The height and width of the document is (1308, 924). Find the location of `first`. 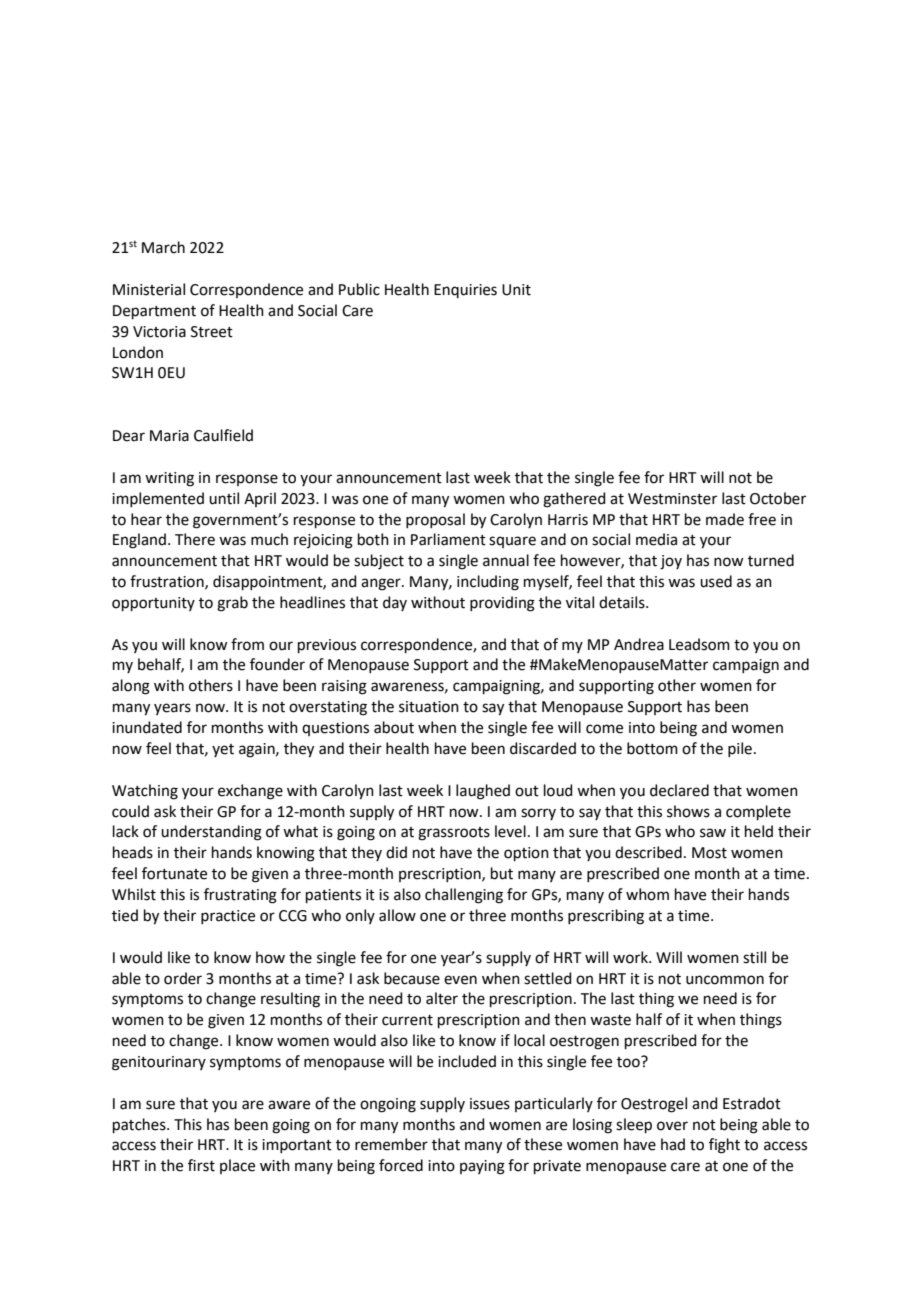

first is located at coordinates (201, 1165).
